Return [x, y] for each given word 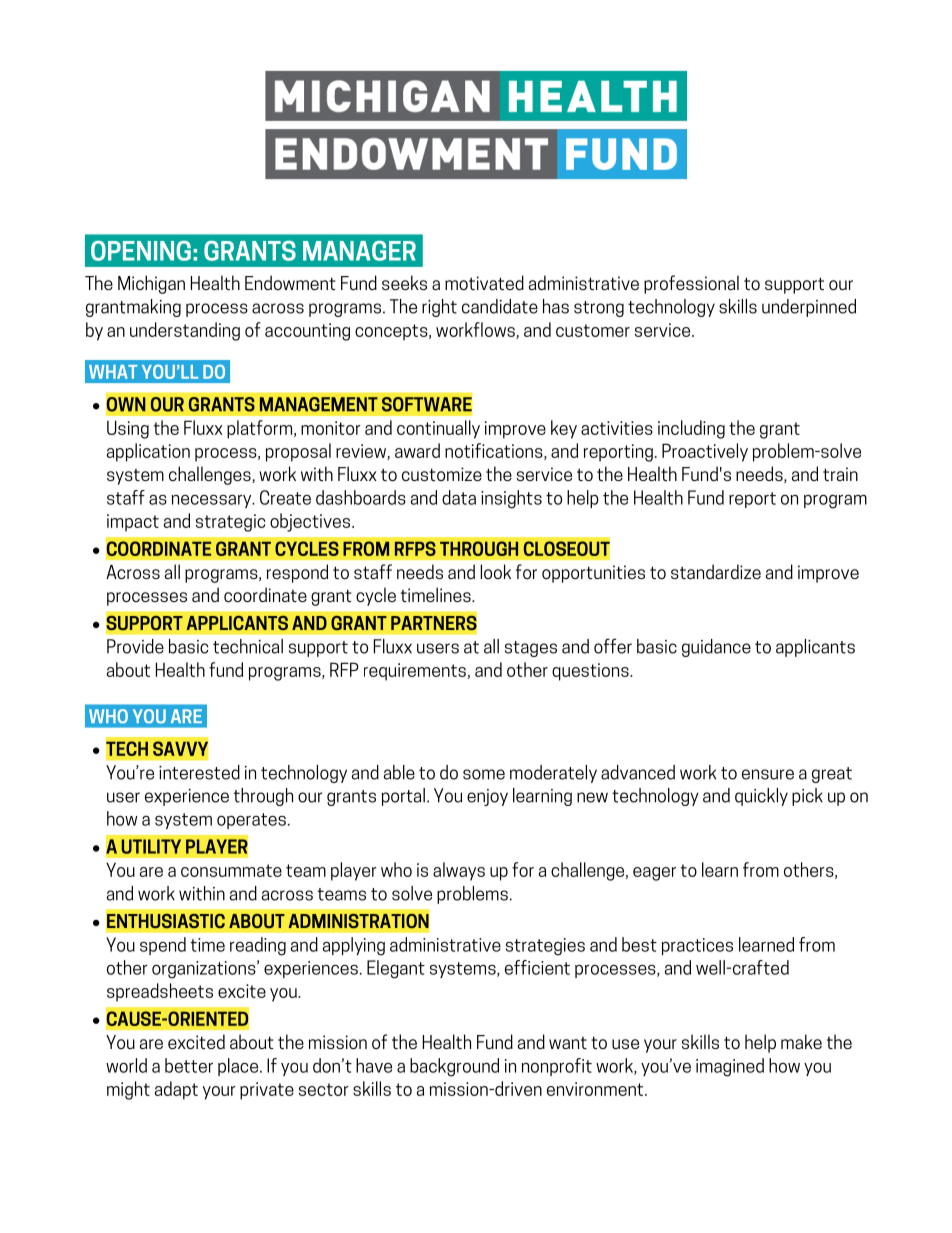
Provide [135, 646]
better [189, 1065]
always [459, 871]
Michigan [151, 284]
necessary [213, 501]
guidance [716, 648]
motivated [484, 282]
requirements [416, 672]
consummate [231, 870]
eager [654, 874]
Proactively [705, 452]
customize [442, 474]
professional [691, 284]
